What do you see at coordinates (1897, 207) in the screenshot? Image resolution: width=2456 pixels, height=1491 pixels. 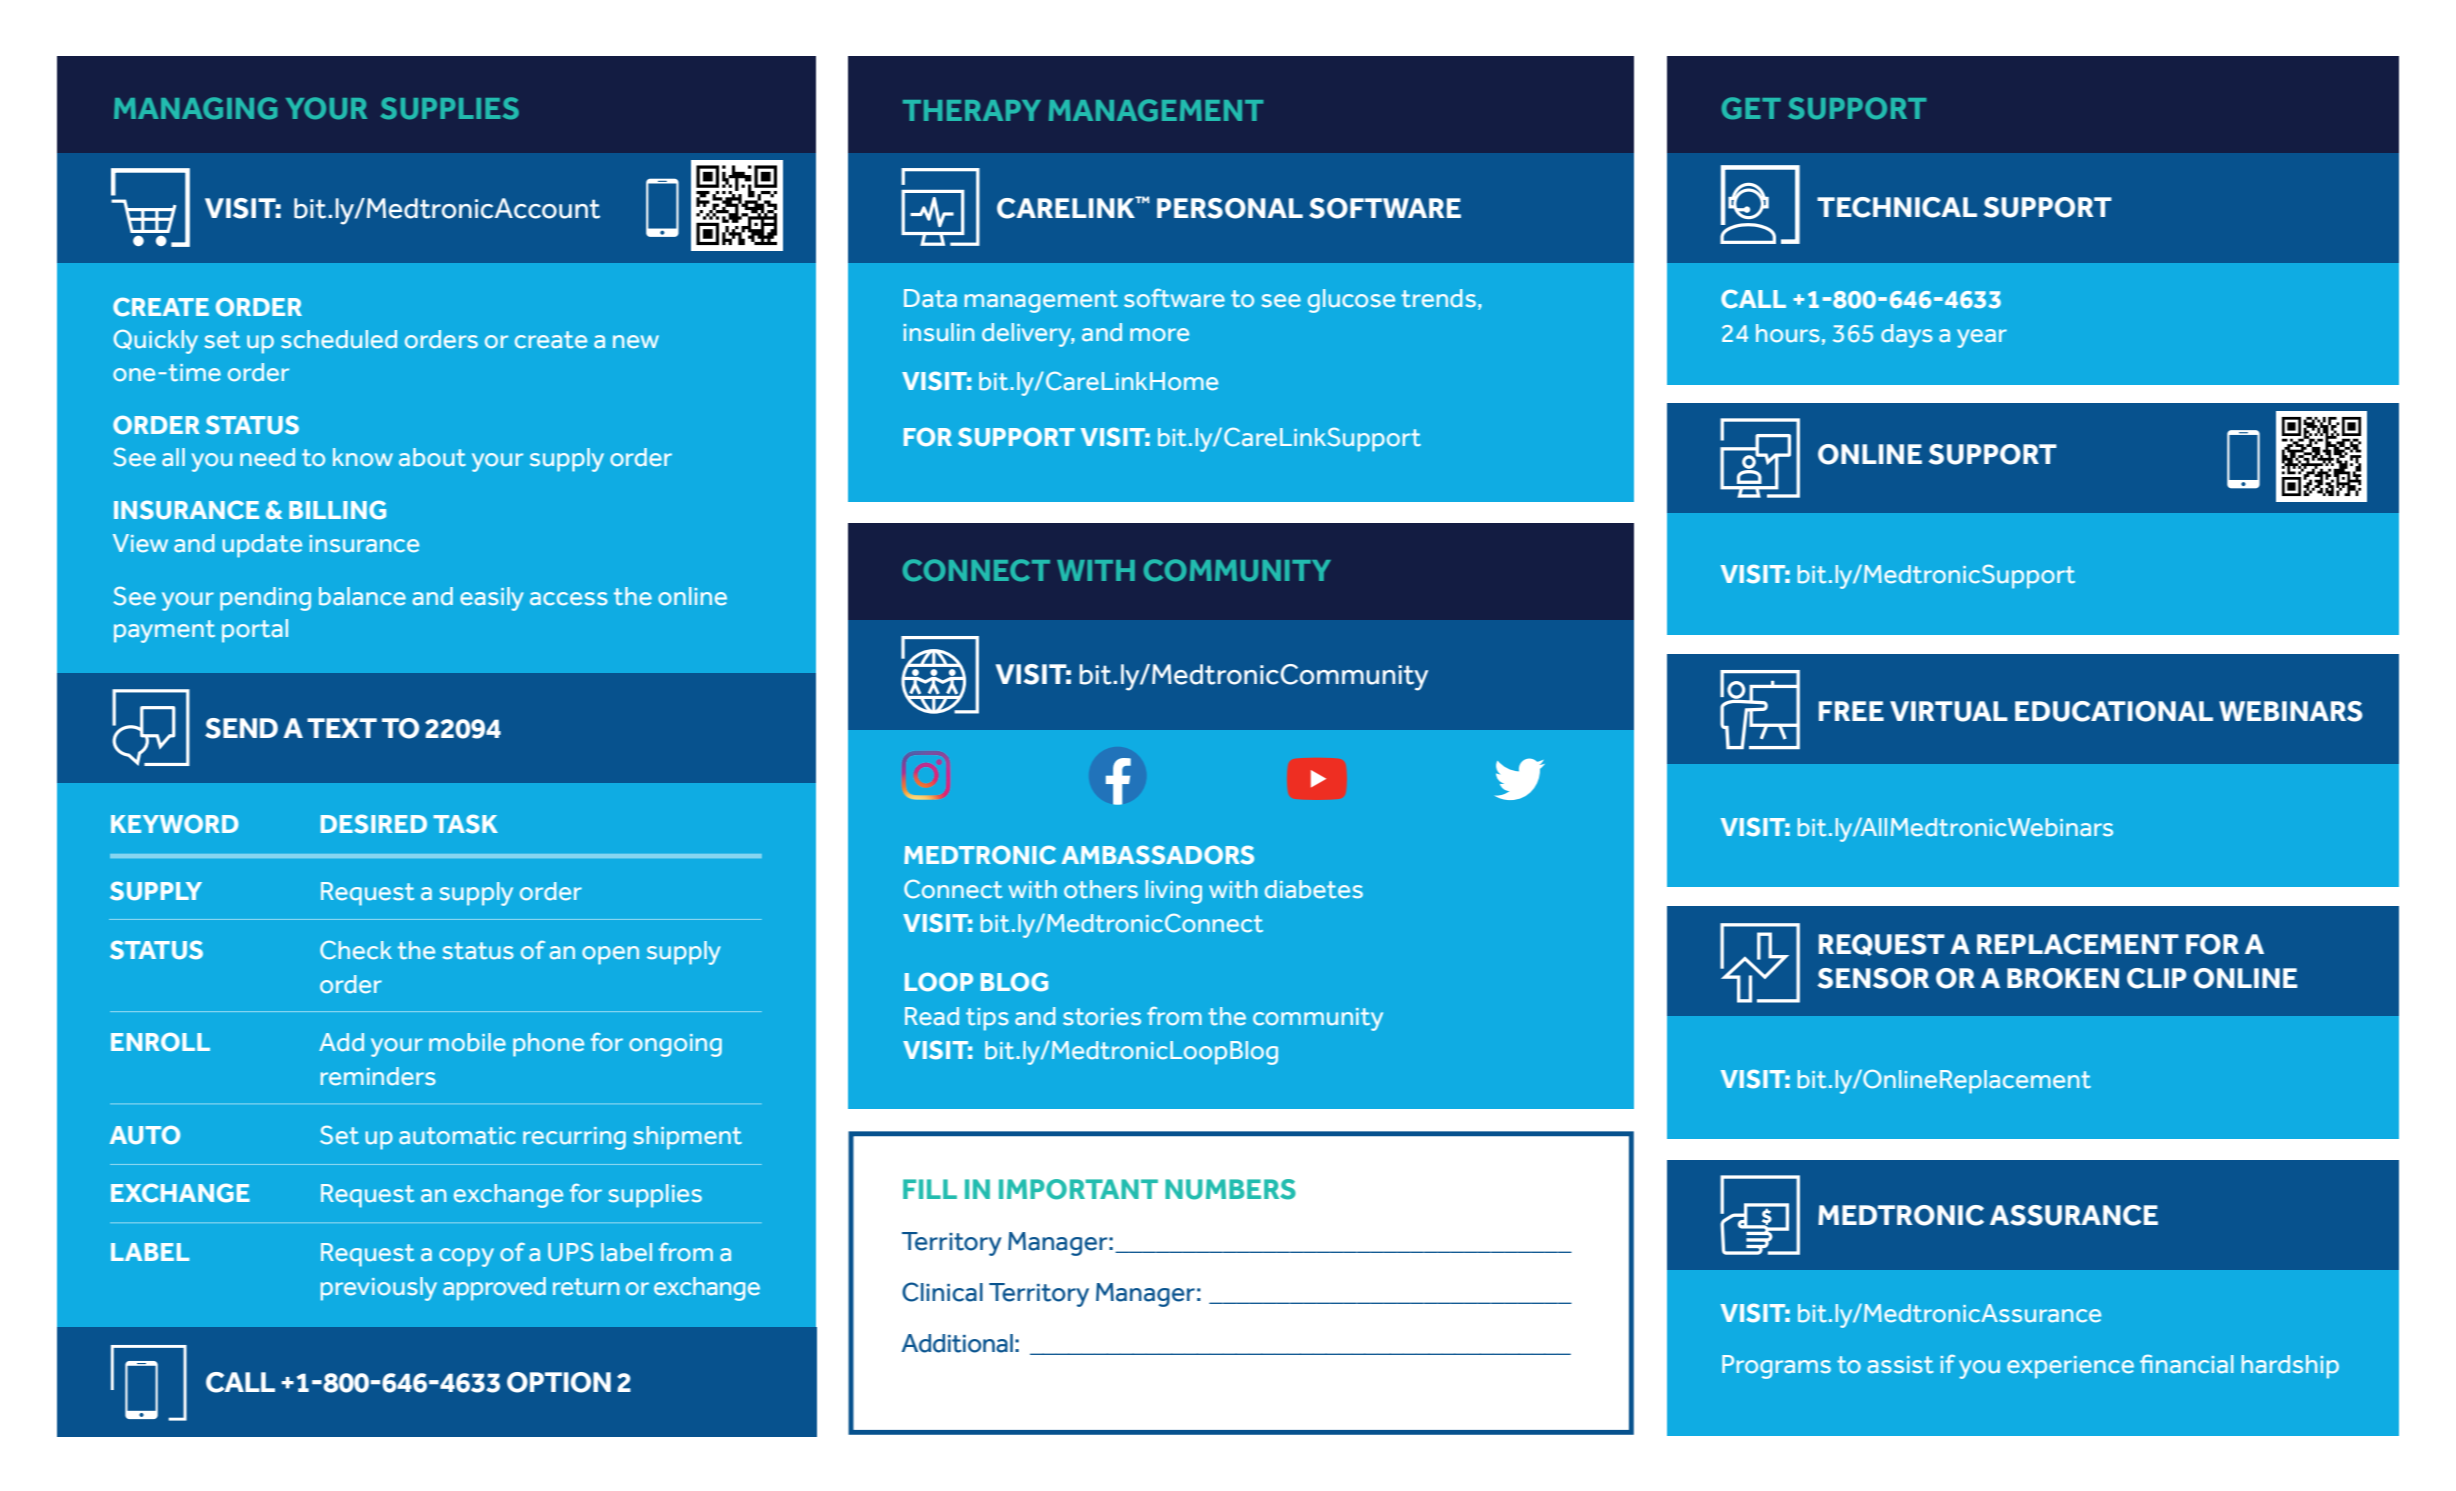 I see `TECHNICAL` at bounding box center [1897, 207].
